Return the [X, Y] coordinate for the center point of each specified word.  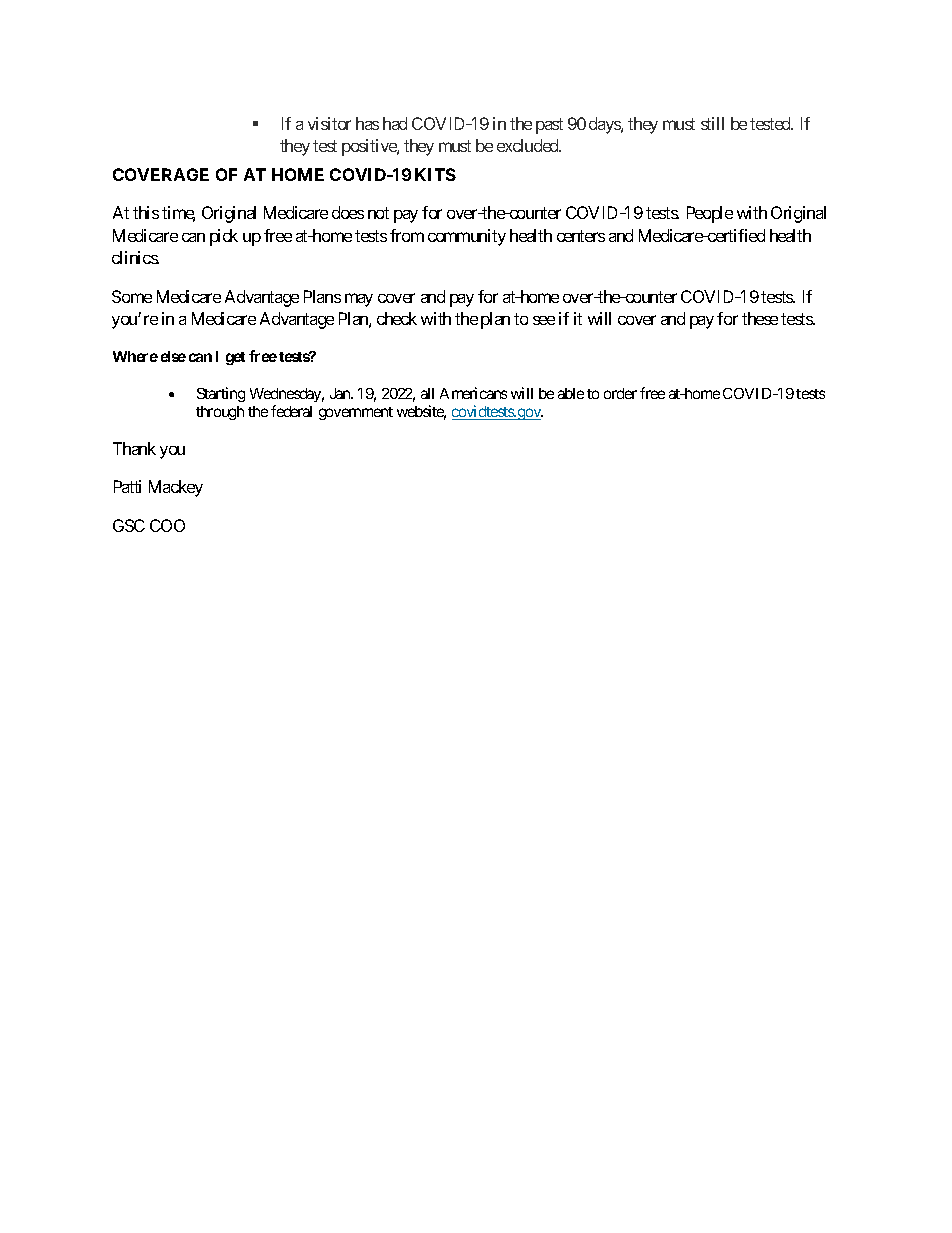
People [710, 214]
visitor [329, 123]
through [220, 413]
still [712, 123]
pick [224, 237]
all [427, 393]
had [395, 123]
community [467, 237]
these [760, 318]
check [397, 318]
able [571, 393]
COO [167, 525]
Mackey [176, 488]
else [173, 356]
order [620, 393]
